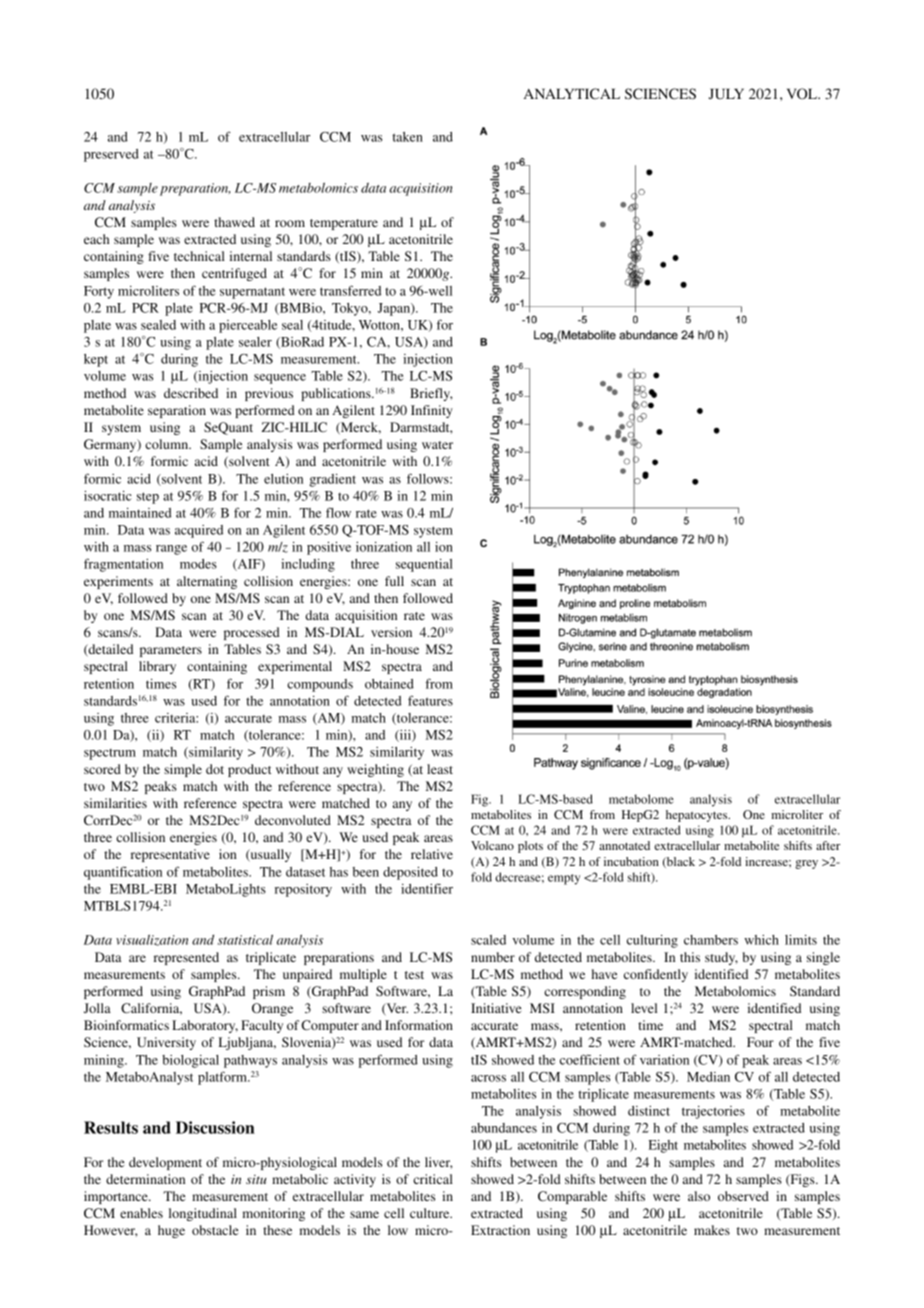  What do you see at coordinates (726, 93) in the screenshot?
I see `JULY` at bounding box center [726, 93].
